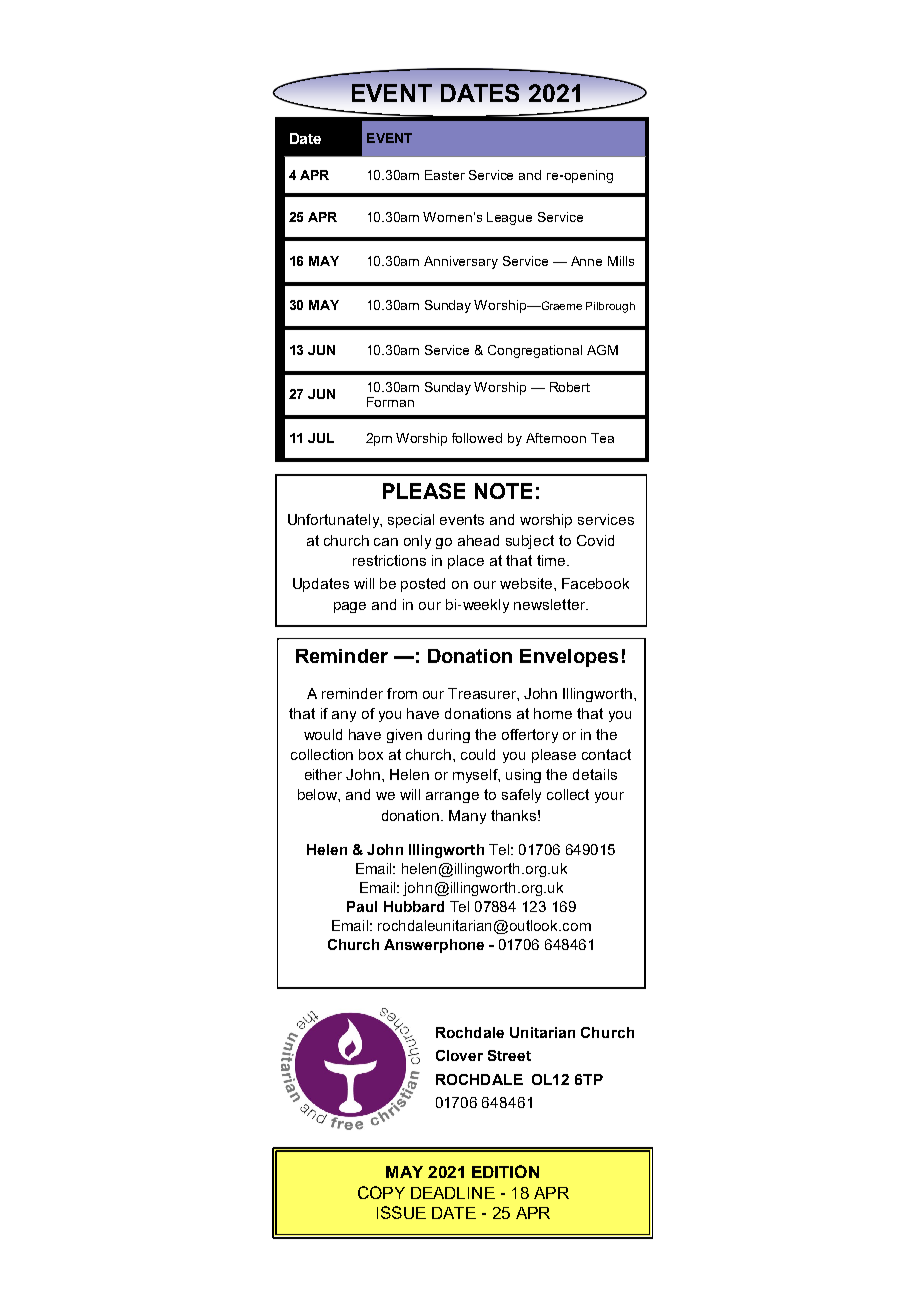  What do you see at coordinates (505, 1171) in the screenshot?
I see `EDITION` at bounding box center [505, 1171].
